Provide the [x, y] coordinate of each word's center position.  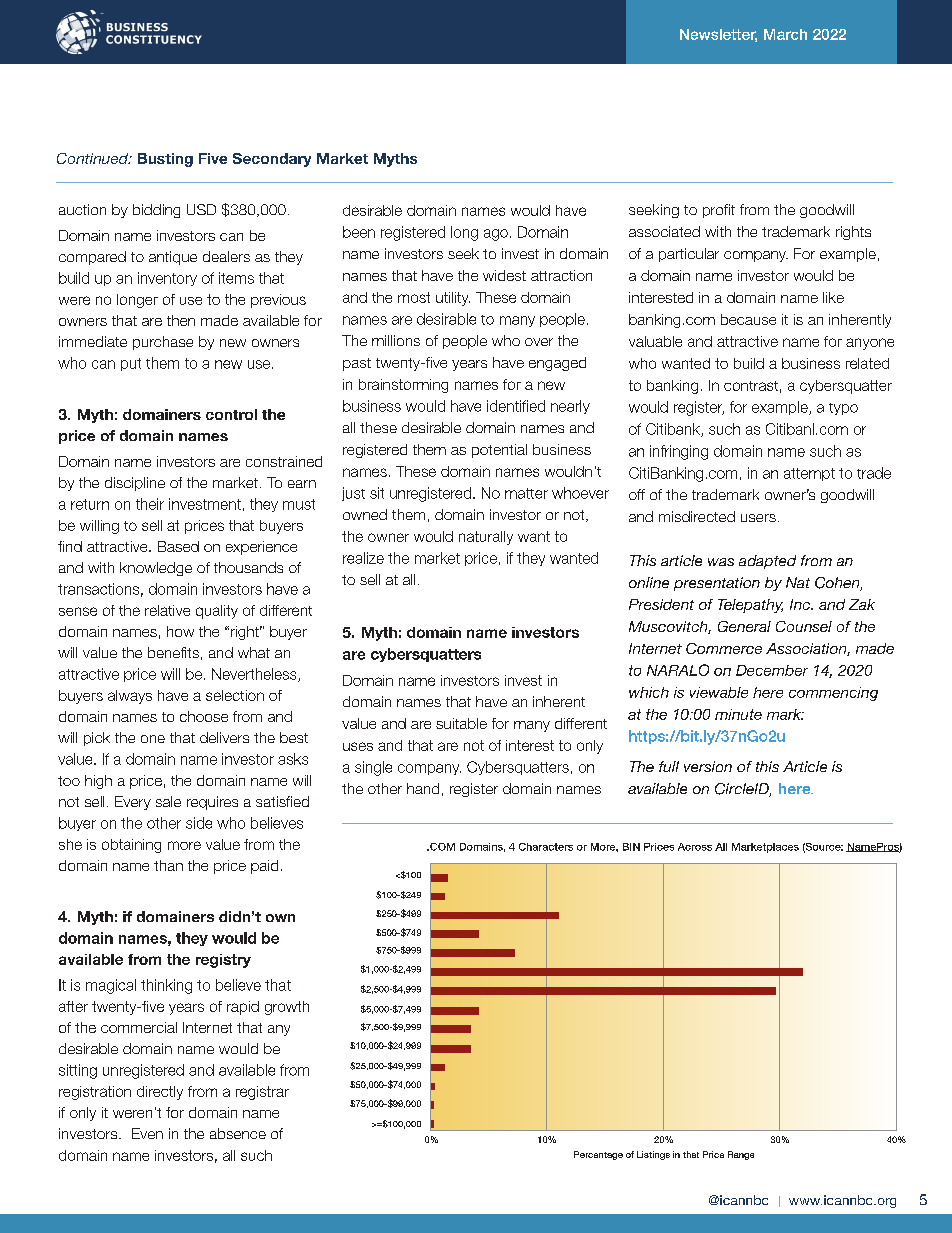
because [748, 319]
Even [147, 1133]
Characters [546, 847]
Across [695, 847]
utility [453, 299]
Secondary [272, 160]
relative [167, 610]
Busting [165, 160]
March [785, 34]
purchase [163, 343]
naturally [486, 538]
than [168, 865]
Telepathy [750, 606]
